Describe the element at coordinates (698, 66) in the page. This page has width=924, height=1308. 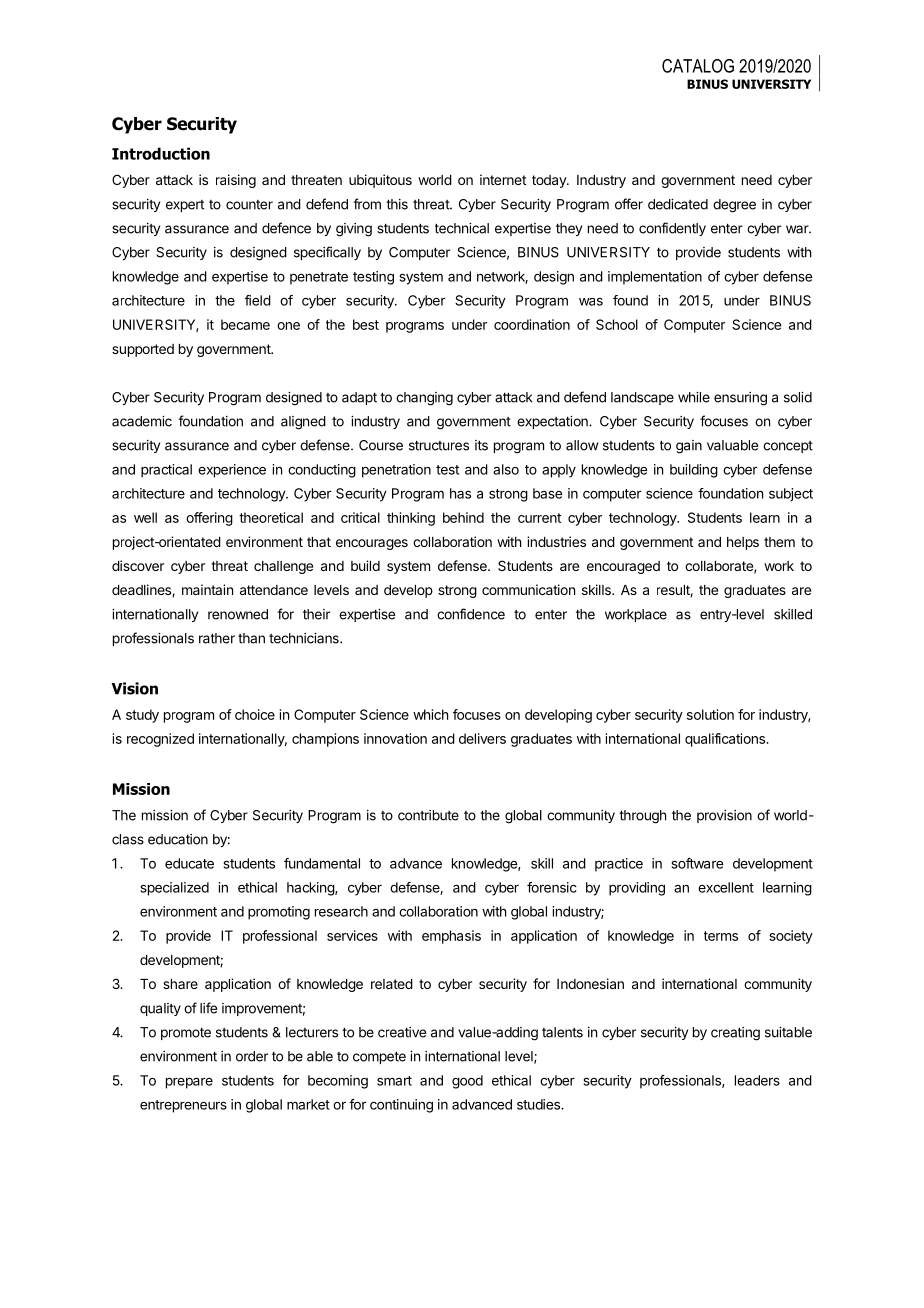
I see `CATALOG` at that location.
